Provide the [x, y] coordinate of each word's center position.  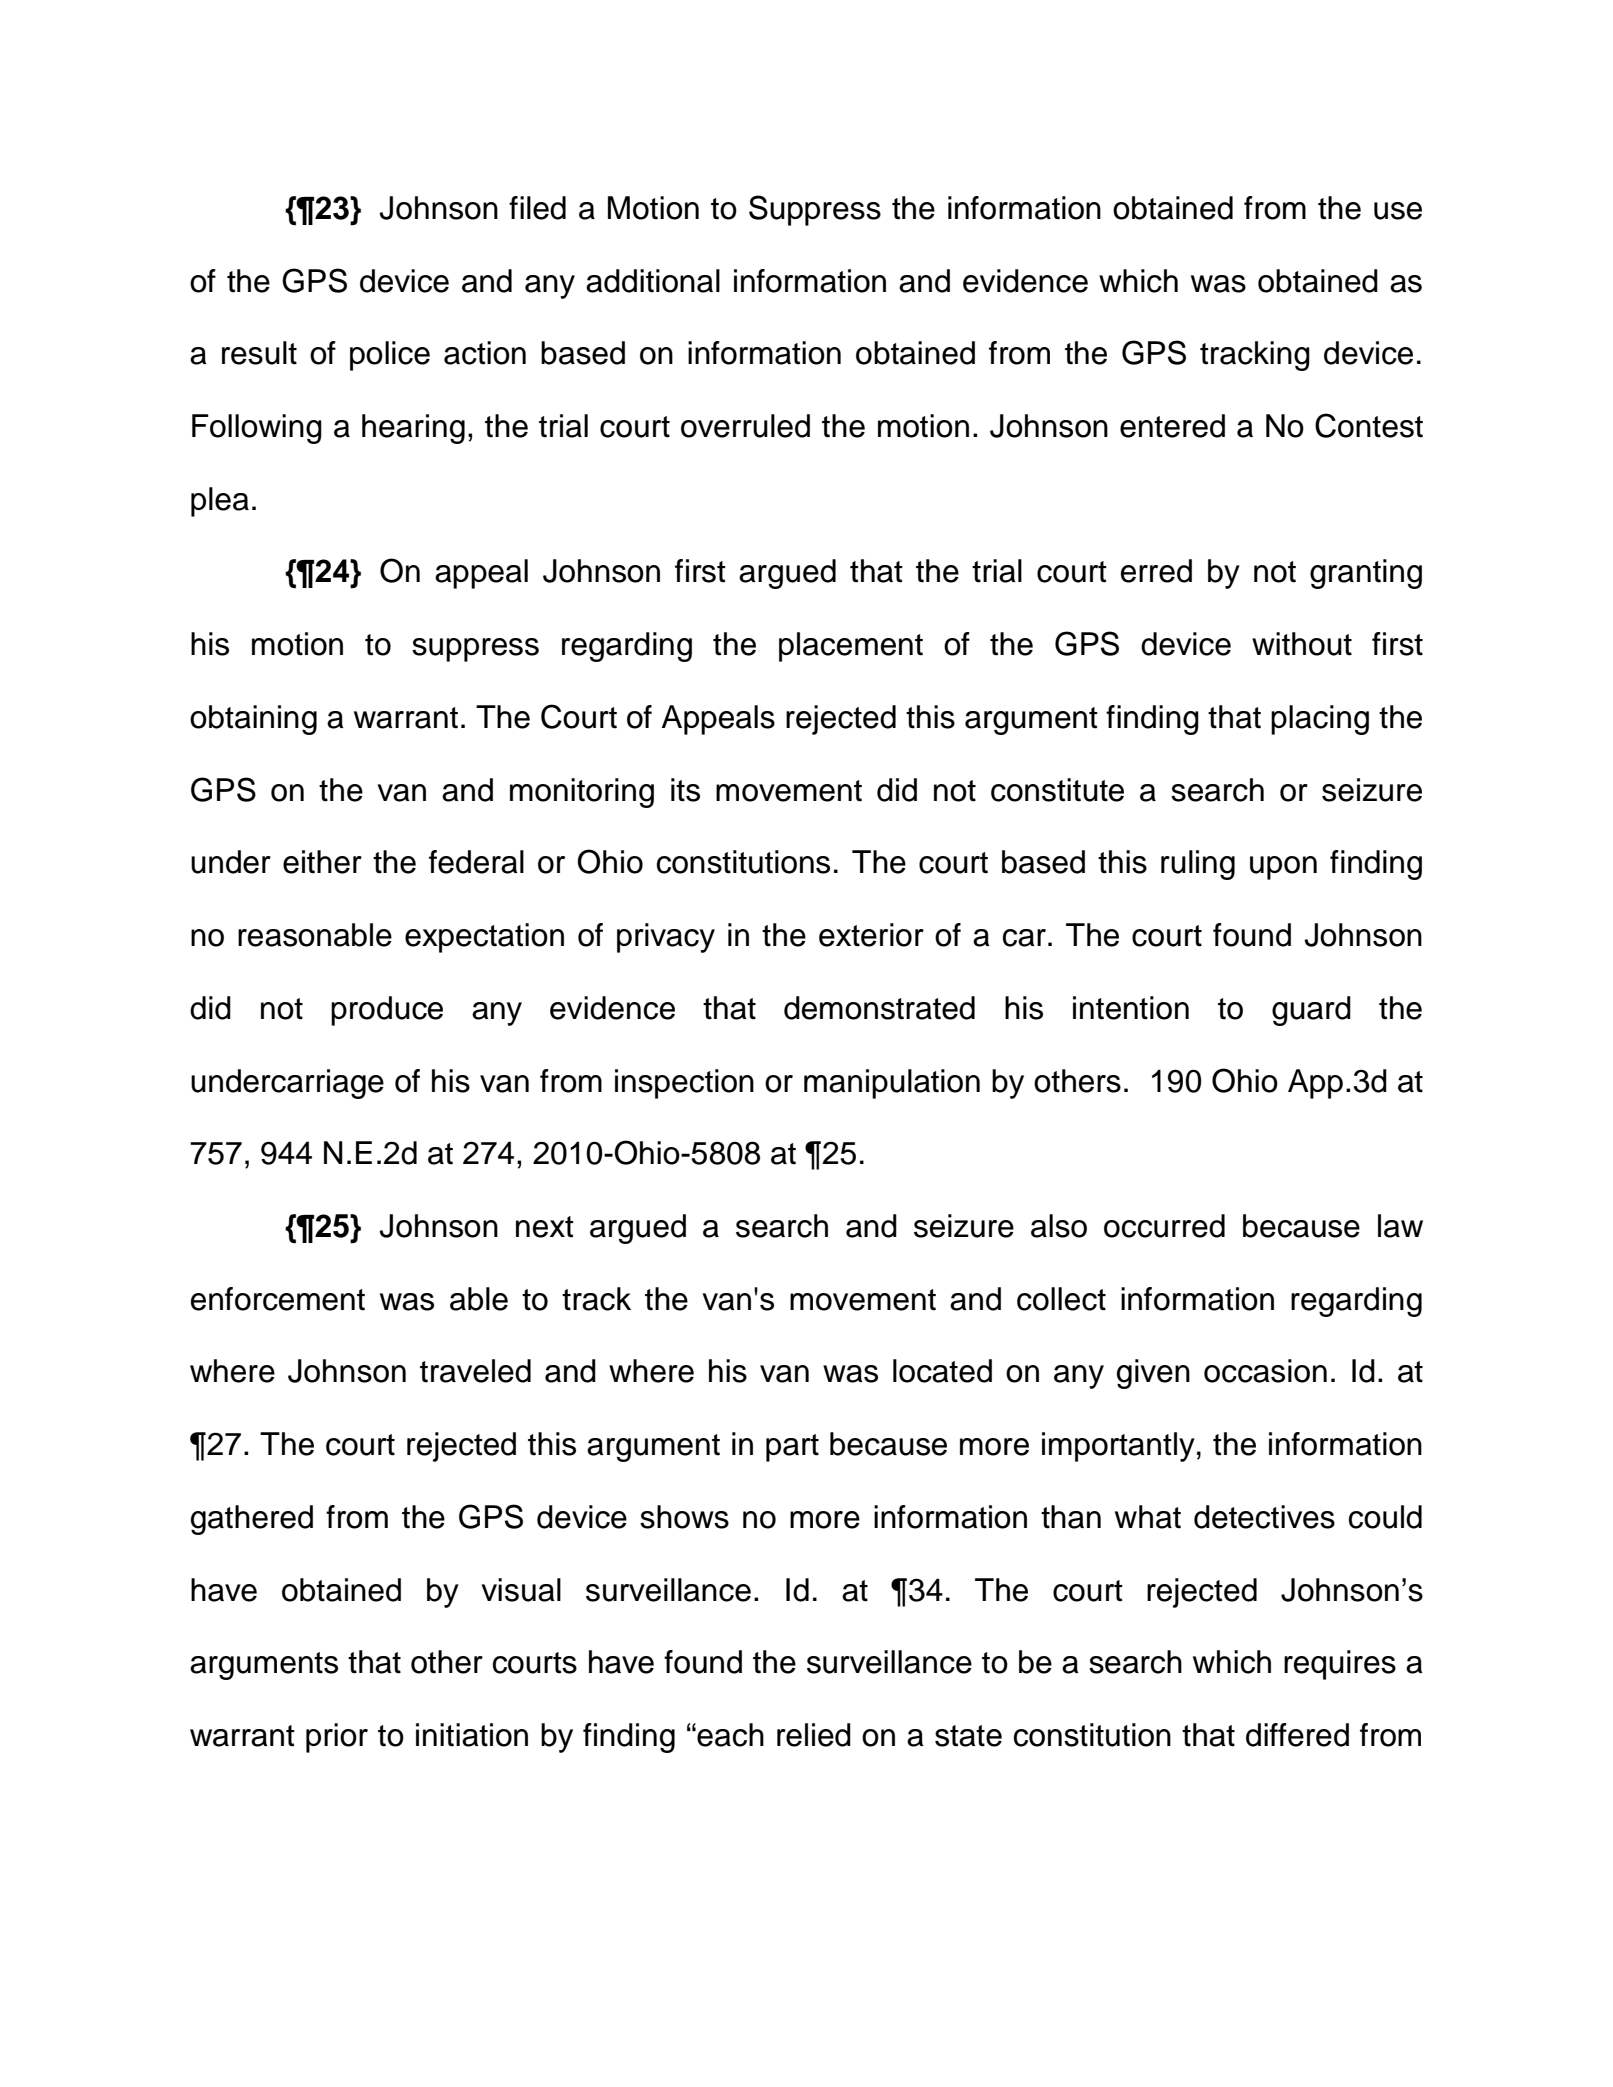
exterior [871, 935]
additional [653, 281]
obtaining [253, 720]
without [1302, 644]
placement [851, 647]
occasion [1265, 1371]
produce [387, 1011]
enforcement [278, 1299]
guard [1311, 1011]
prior [337, 1738]
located [942, 1371]
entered [1172, 426]
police [390, 356]
